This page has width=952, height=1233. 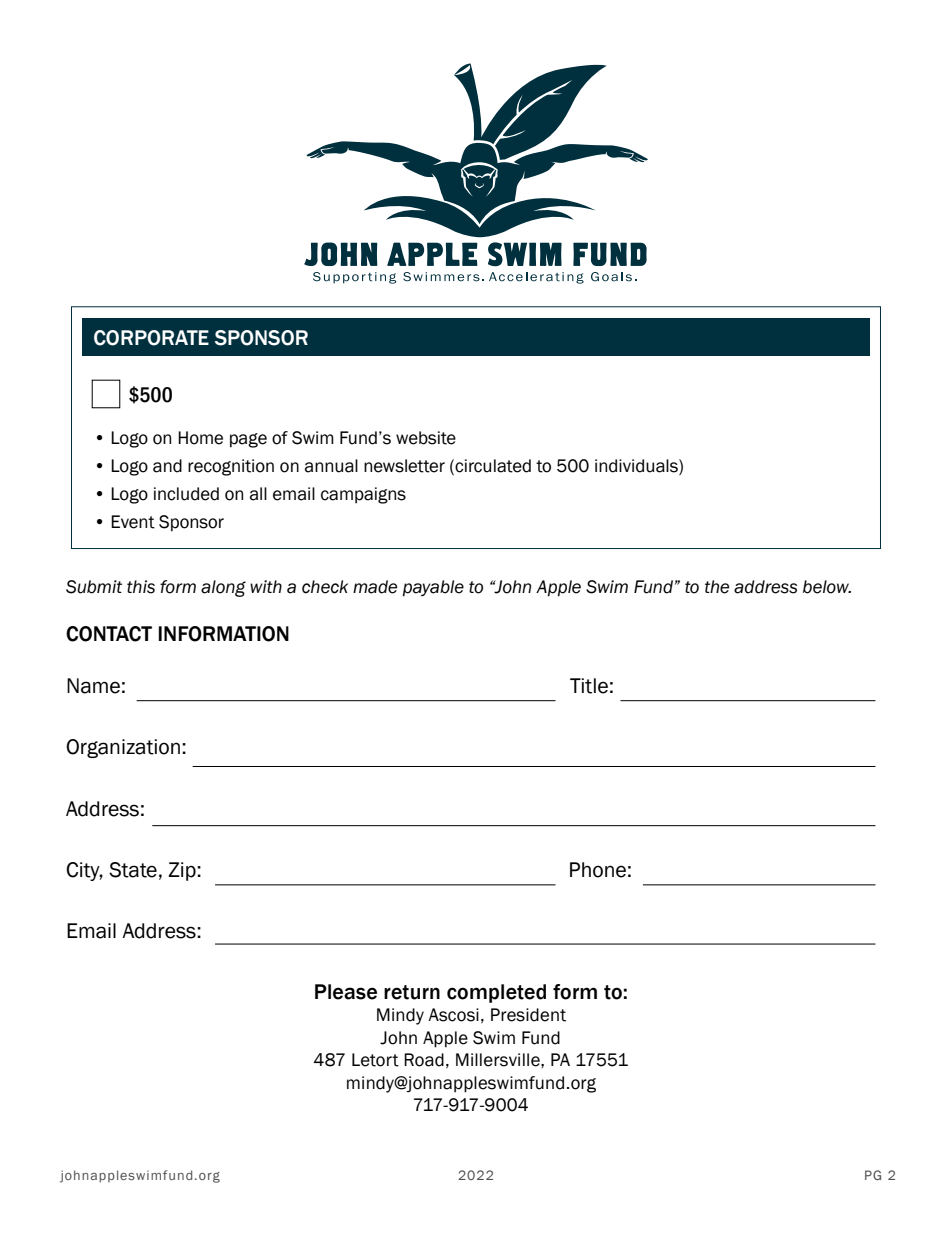 I want to click on individuals, so click(x=637, y=466).
